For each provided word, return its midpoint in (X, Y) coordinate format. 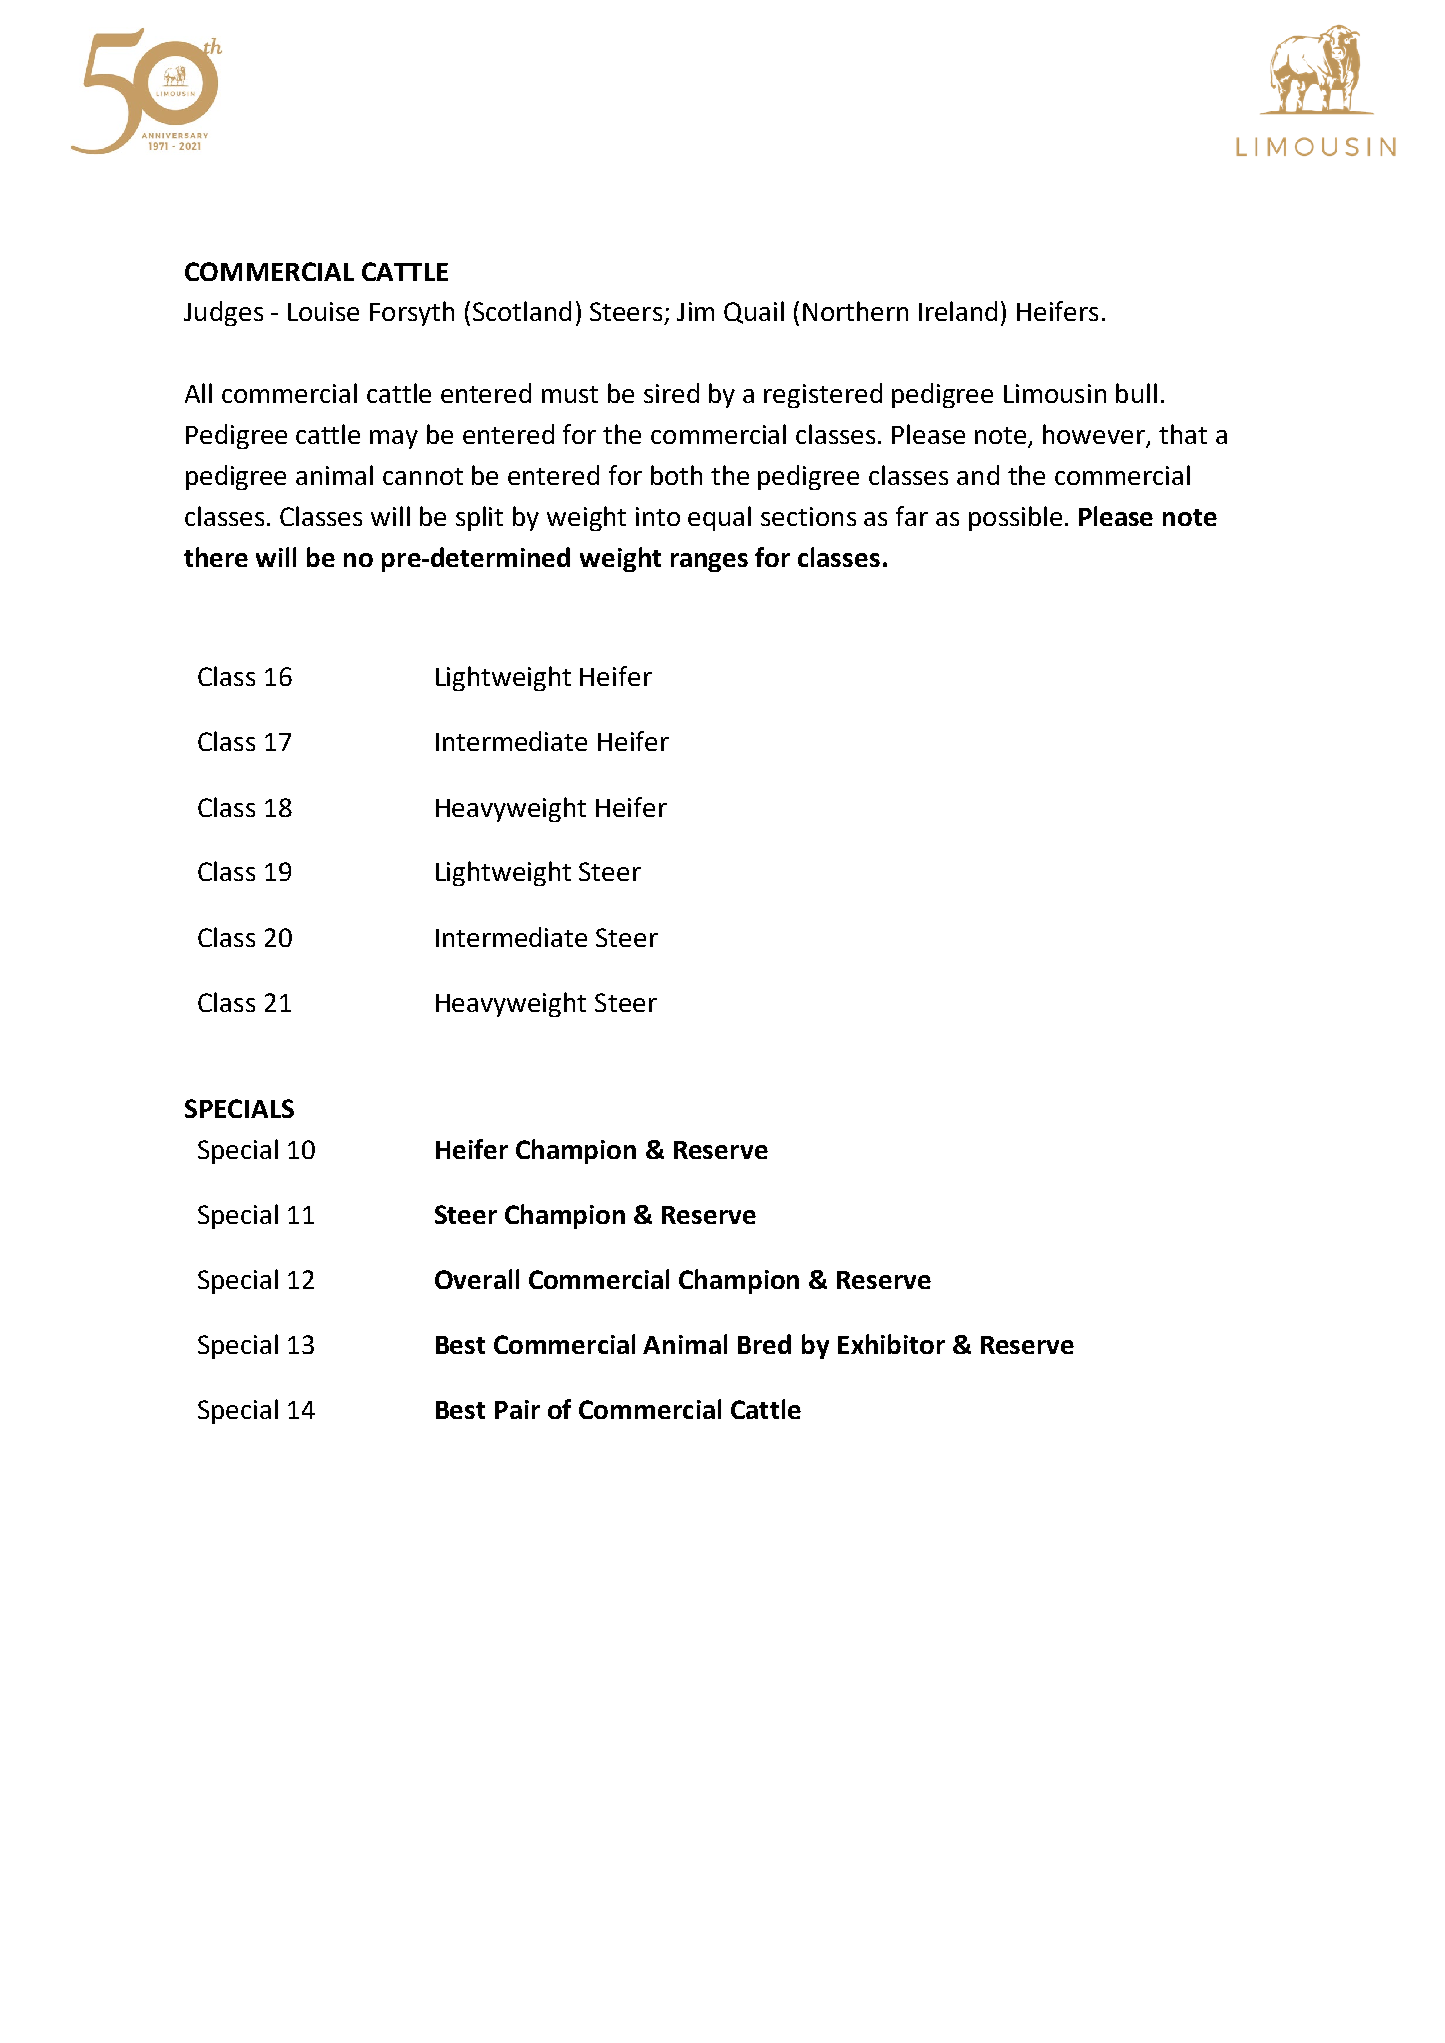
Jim (695, 311)
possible (1015, 518)
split (479, 518)
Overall (477, 1279)
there (216, 557)
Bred (764, 1344)
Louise (323, 311)
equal (719, 518)
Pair (517, 1409)
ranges (709, 562)
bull (1136, 393)
